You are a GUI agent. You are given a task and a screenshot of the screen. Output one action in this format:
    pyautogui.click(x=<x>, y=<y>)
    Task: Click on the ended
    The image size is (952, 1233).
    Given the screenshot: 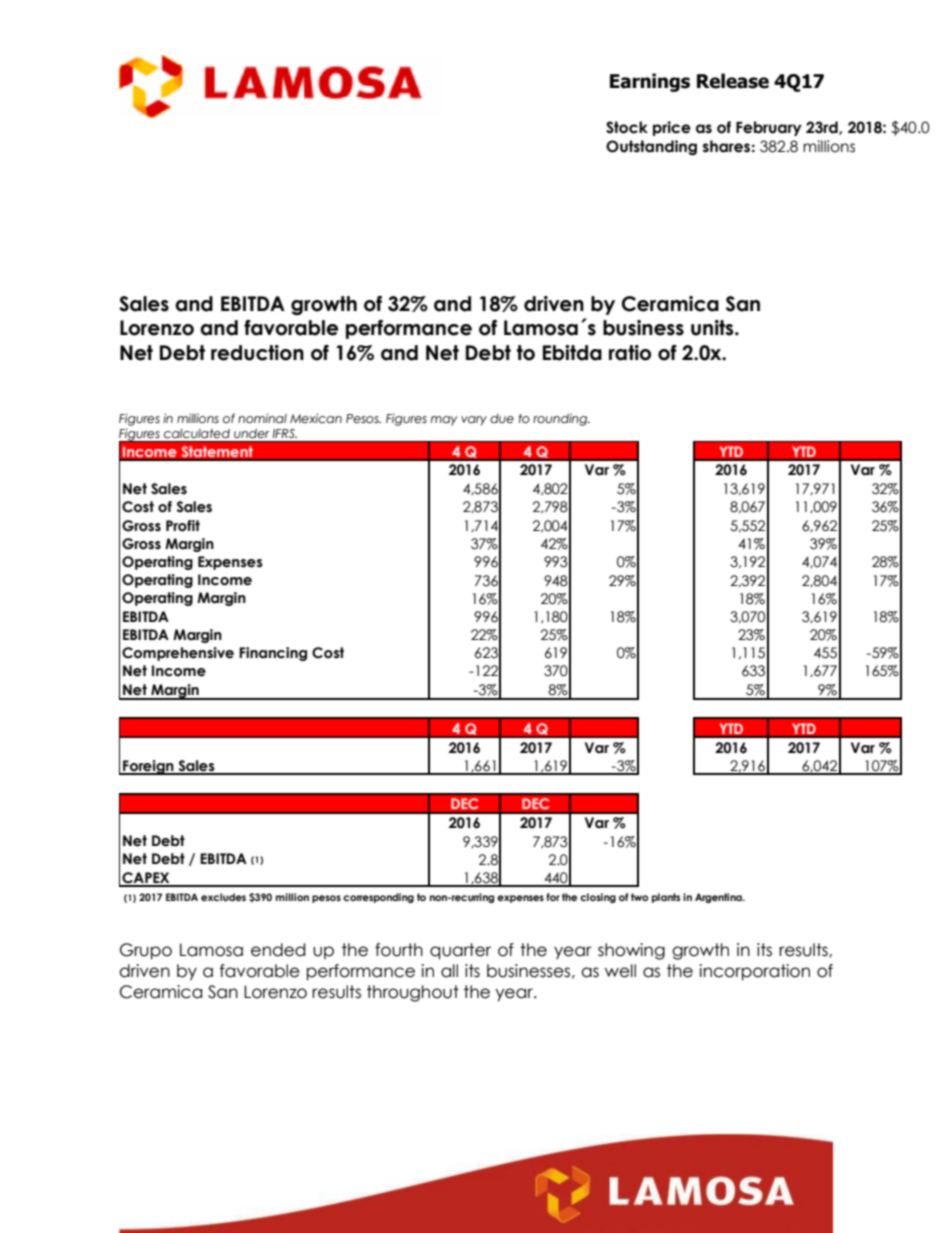 What is the action you would take?
    pyautogui.click(x=278, y=950)
